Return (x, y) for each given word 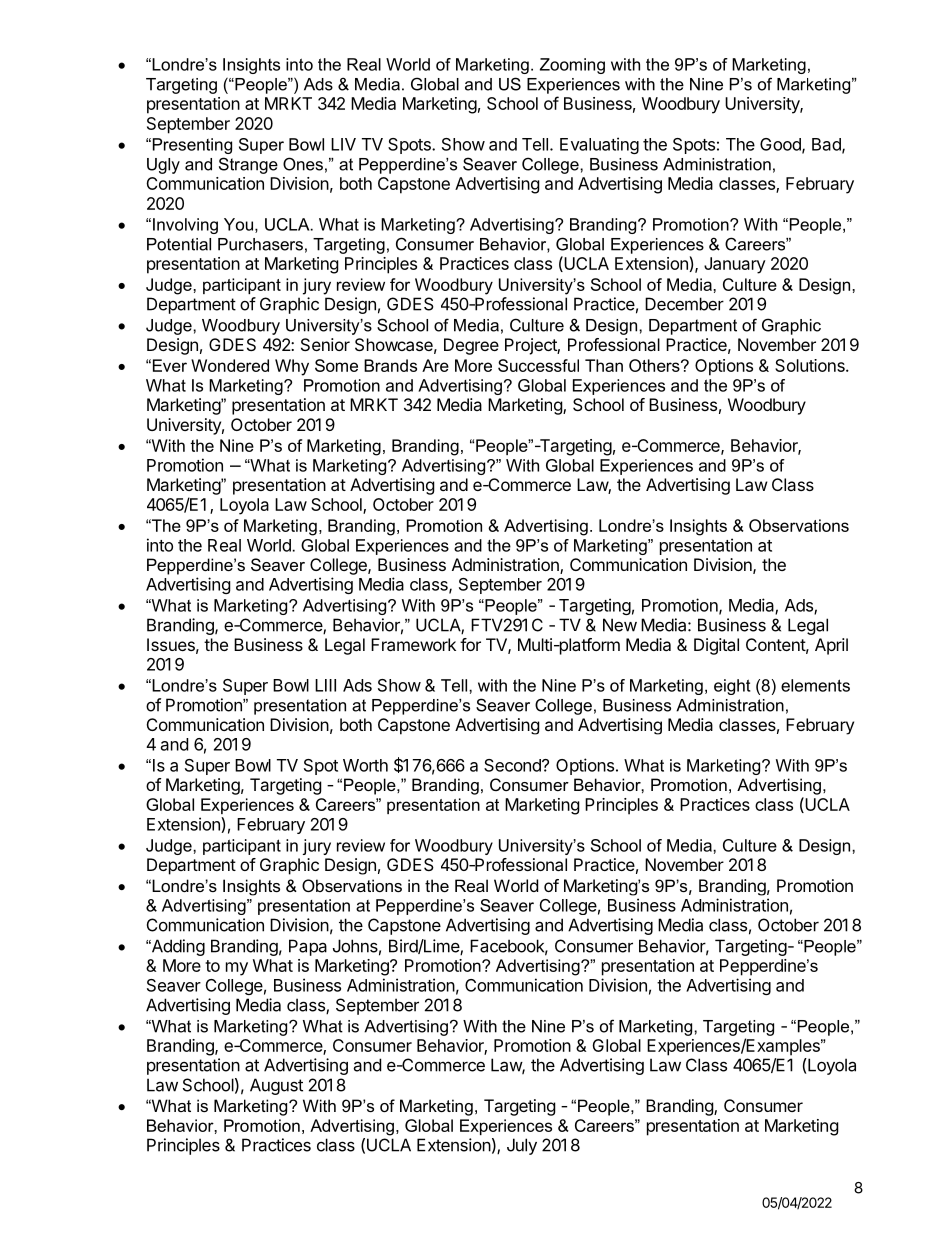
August (276, 1086)
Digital (716, 646)
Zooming (572, 66)
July (522, 1146)
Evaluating (599, 145)
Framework (413, 644)
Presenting (191, 146)
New (620, 625)
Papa (308, 947)
